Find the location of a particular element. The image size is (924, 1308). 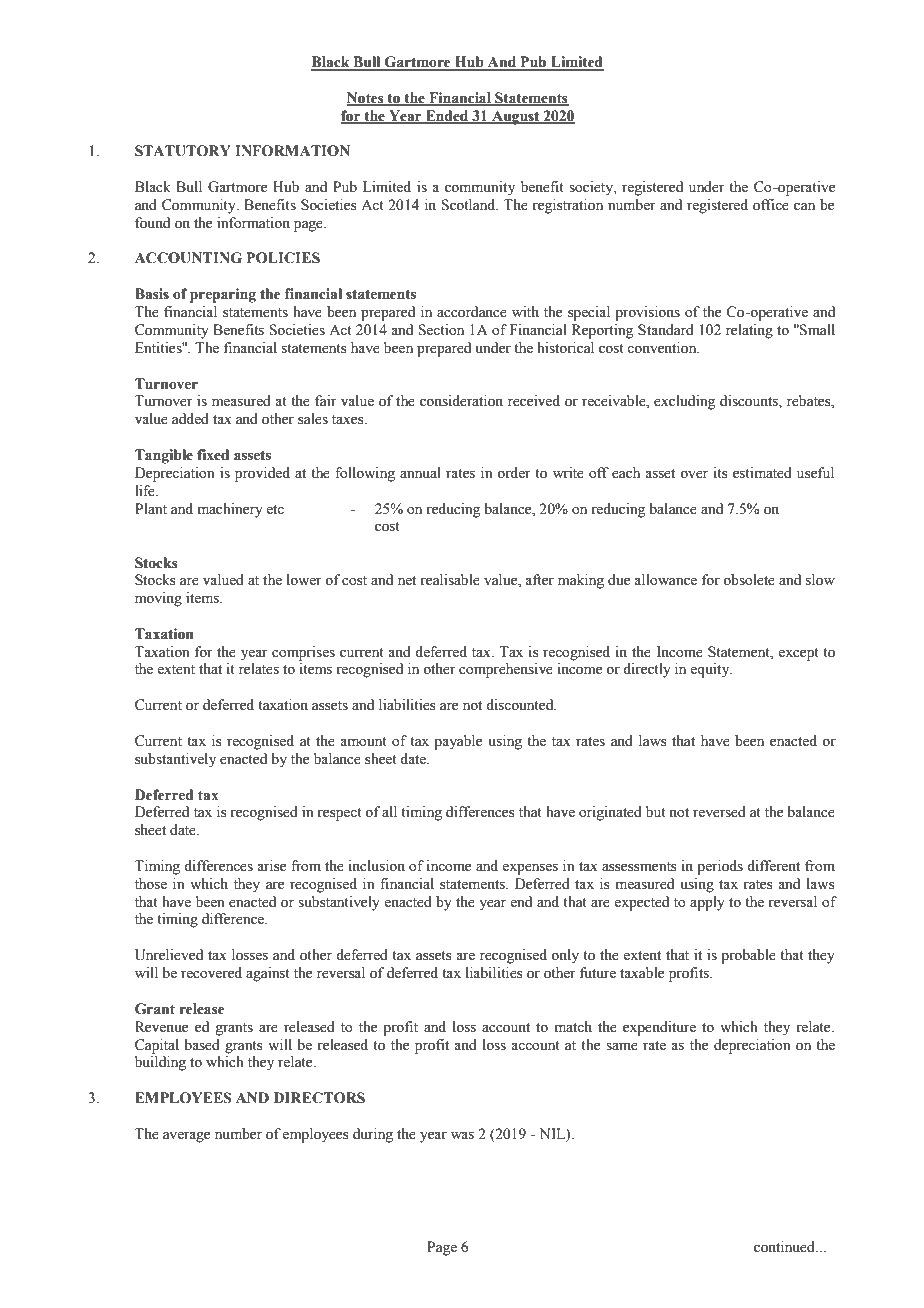

August is located at coordinates (516, 117).
